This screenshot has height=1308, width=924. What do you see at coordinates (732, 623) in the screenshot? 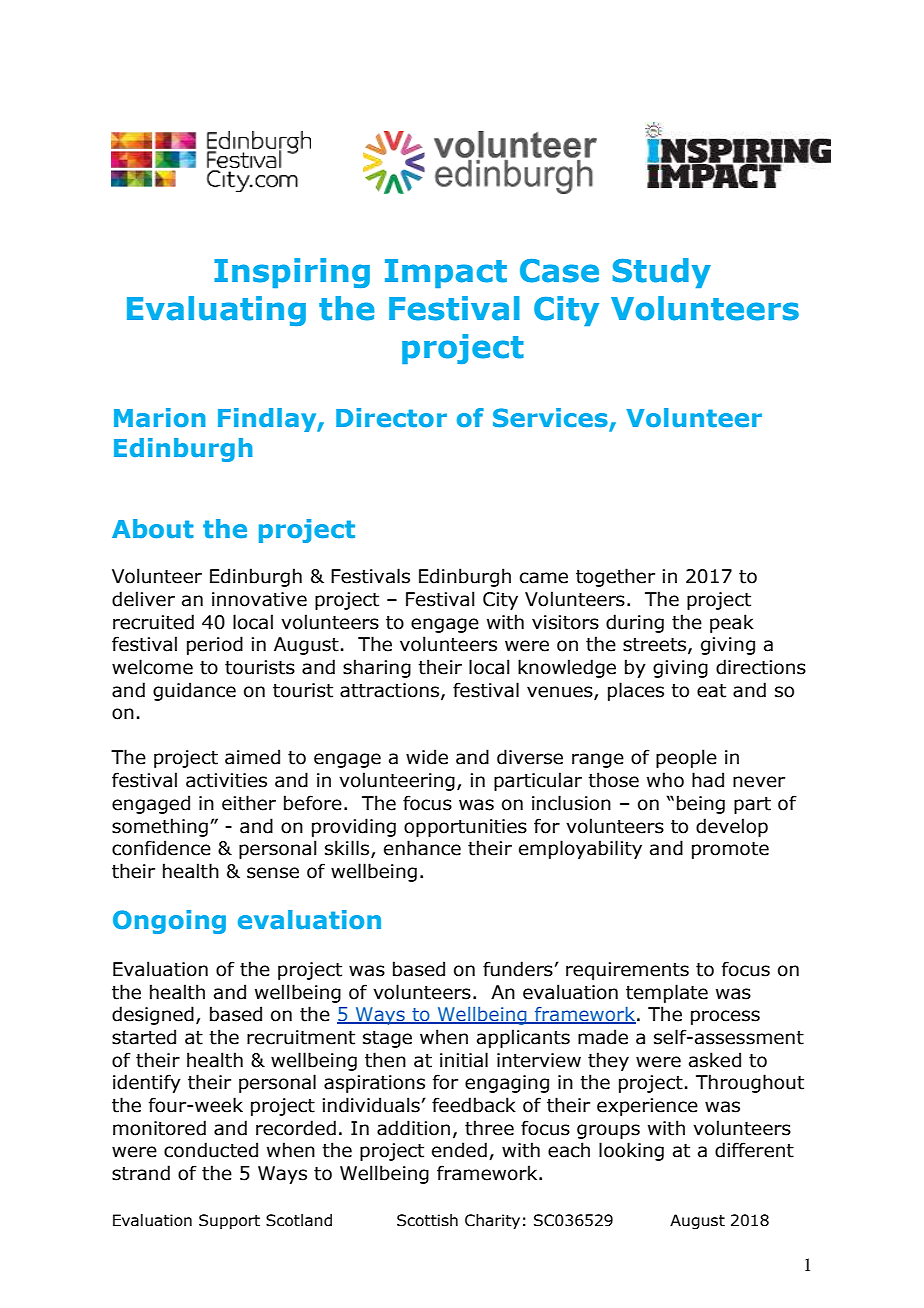
I see `peak` at bounding box center [732, 623].
